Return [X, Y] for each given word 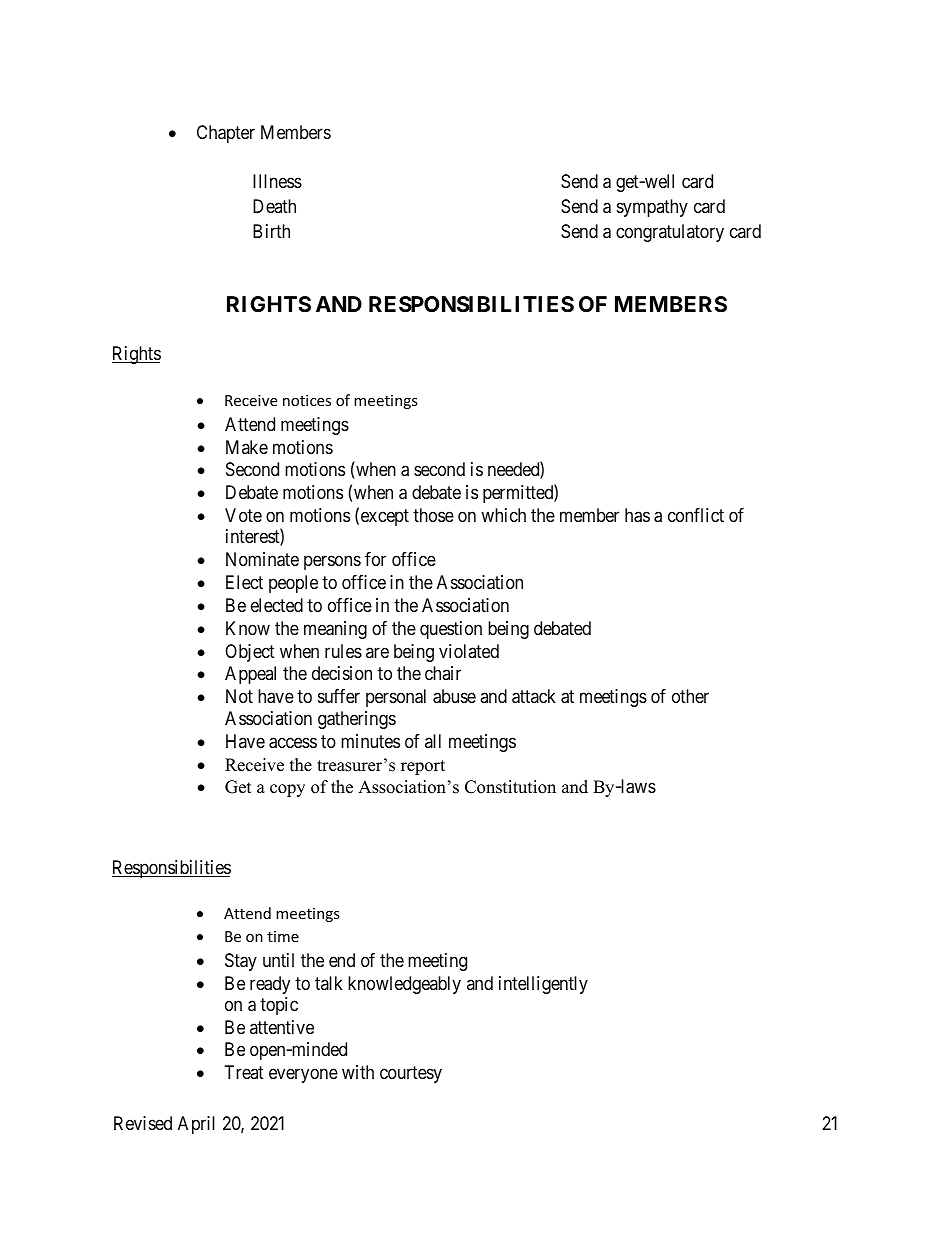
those [433, 515]
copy [287, 790]
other [690, 696]
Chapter [226, 134]
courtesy [411, 1074]
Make [247, 447]
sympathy [652, 208]
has [637, 515]
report [423, 767]
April [196, 1125]
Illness [277, 181]
